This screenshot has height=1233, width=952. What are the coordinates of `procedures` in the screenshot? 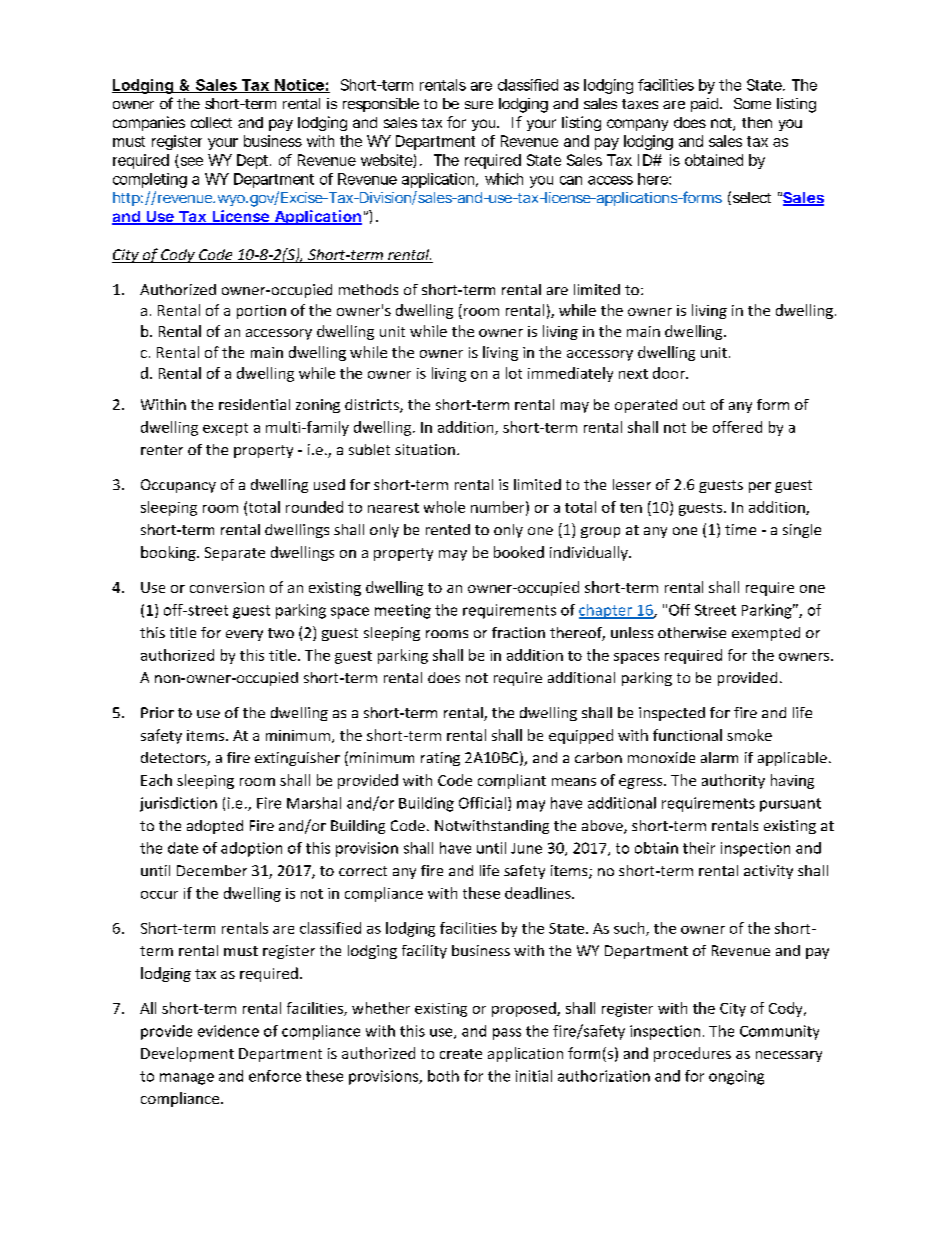 It's located at (692, 1054).
